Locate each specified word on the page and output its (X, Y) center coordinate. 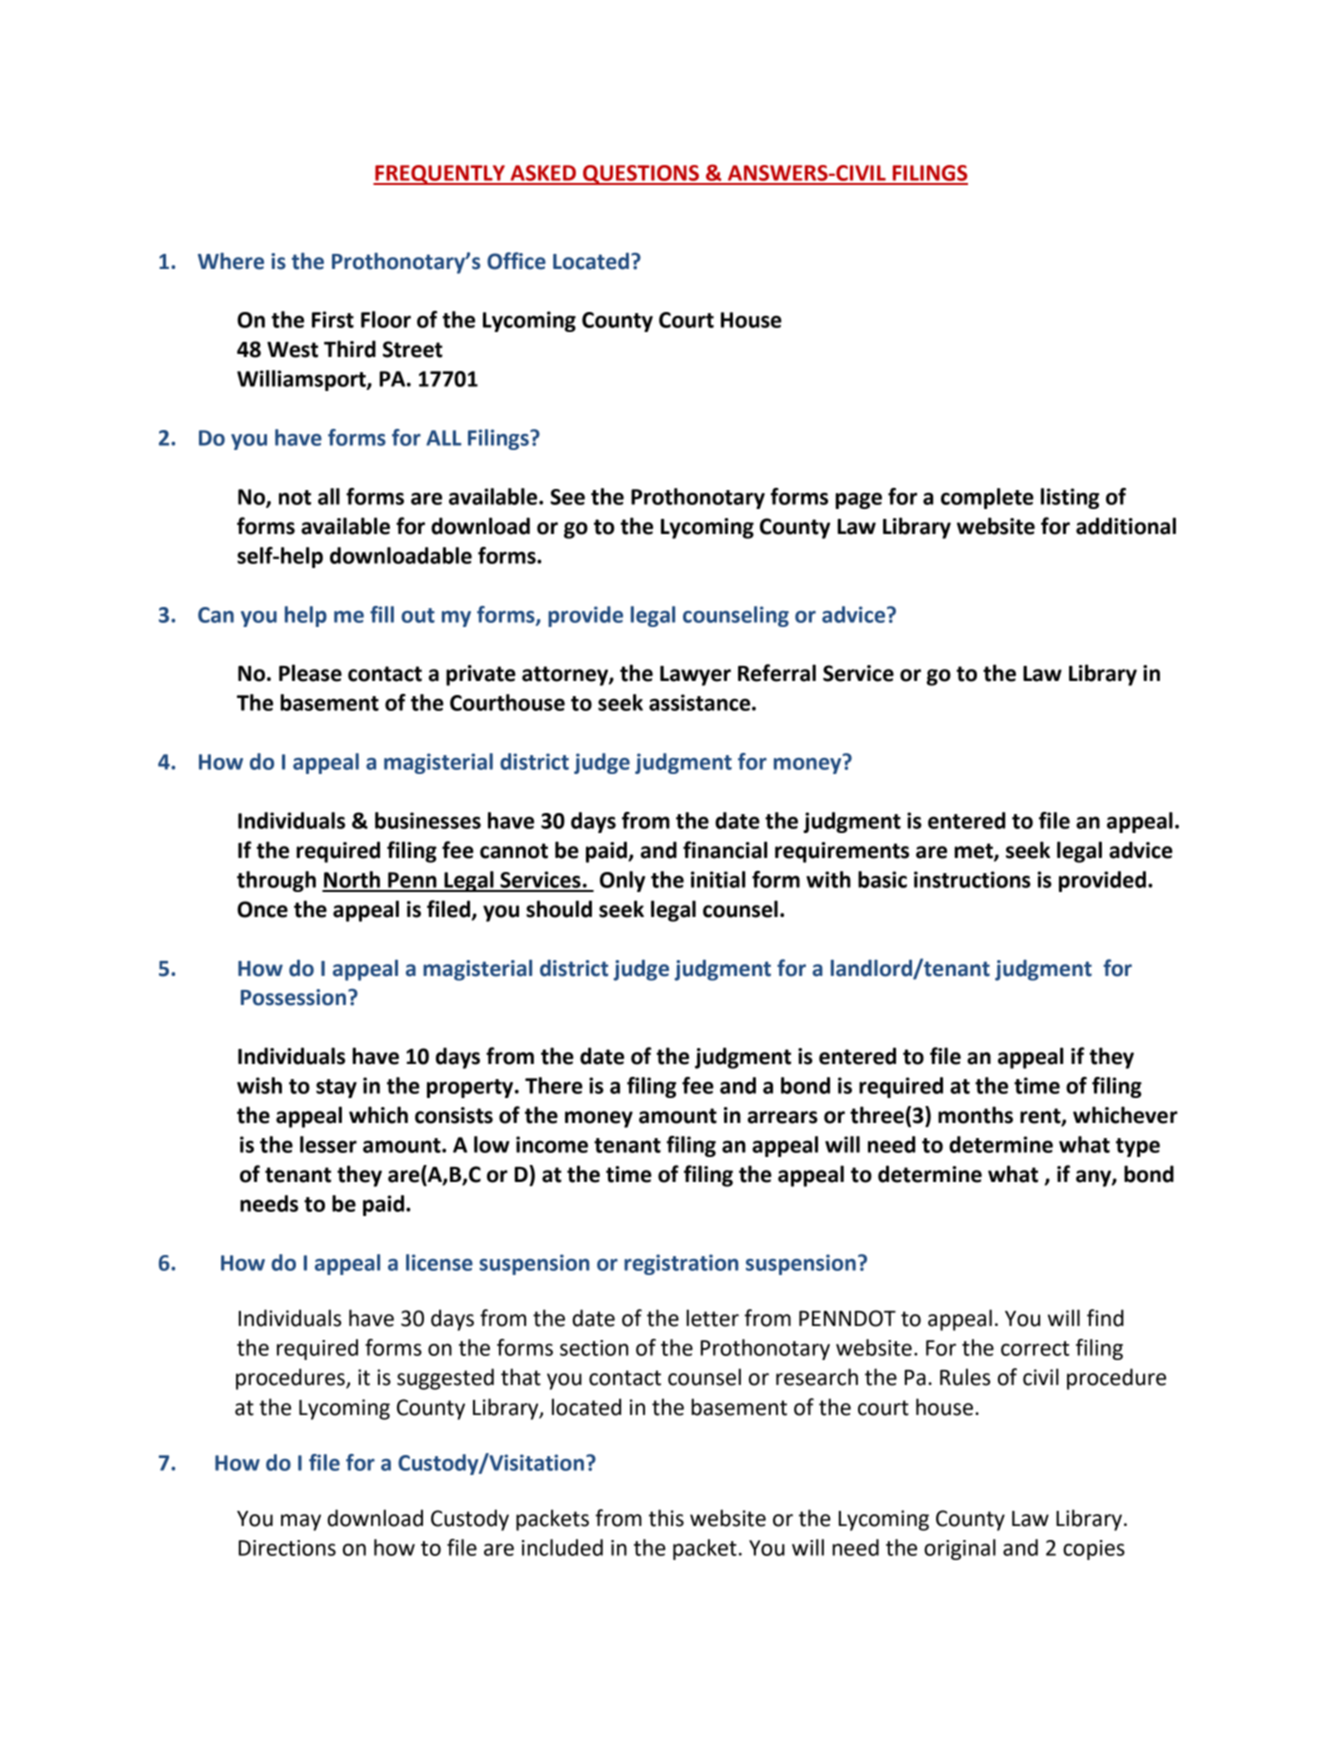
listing (1070, 498)
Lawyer (695, 676)
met (974, 852)
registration (681, 1264)
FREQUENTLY (440, 175)
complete (987, 498)
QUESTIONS (641, 175)
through (276, 881)
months (975, 1115)
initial (718, 879)
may (301, 1522)
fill (382, 614)
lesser (328, 1144)
